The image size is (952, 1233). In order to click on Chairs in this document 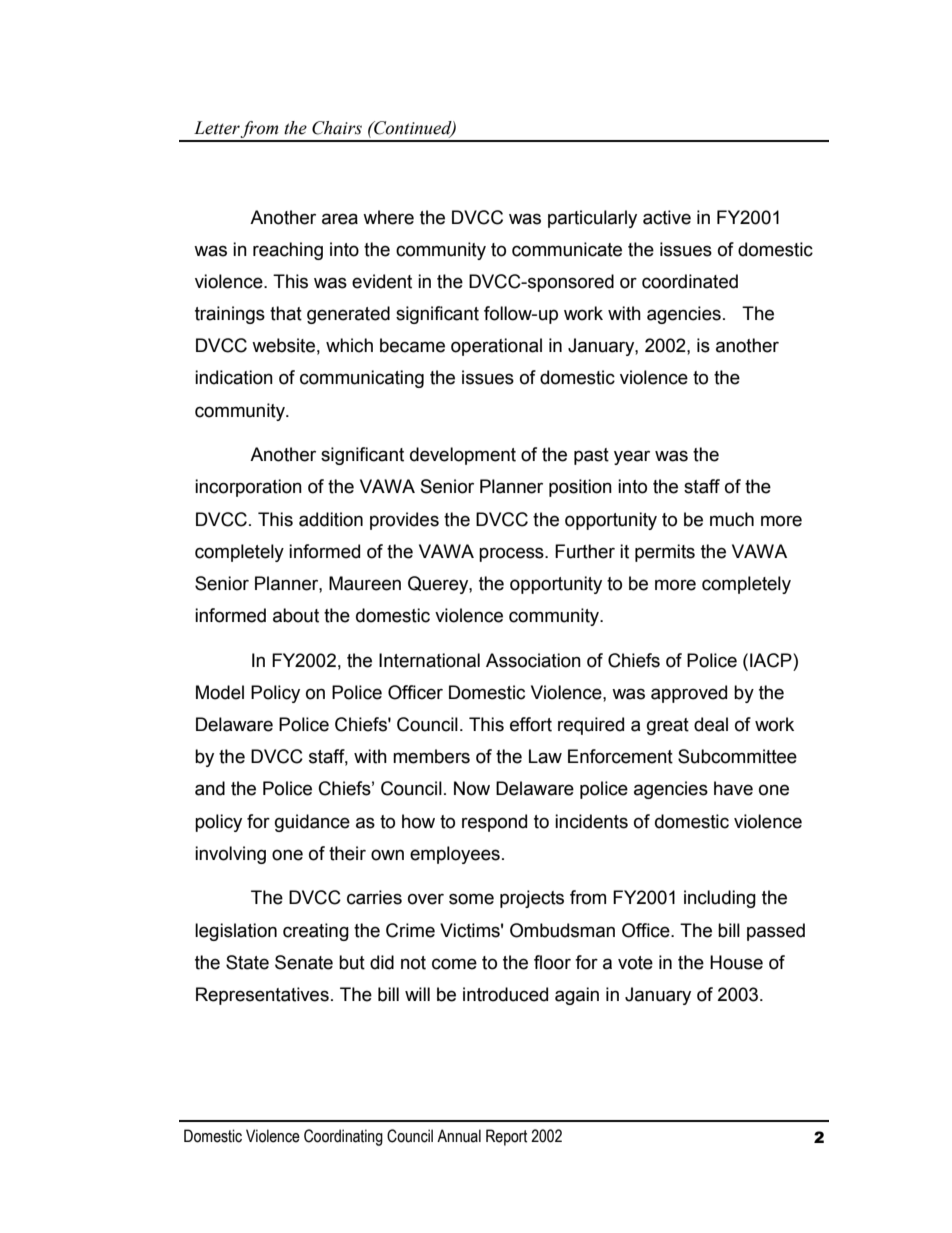, I will do `click(337, 128)`.
